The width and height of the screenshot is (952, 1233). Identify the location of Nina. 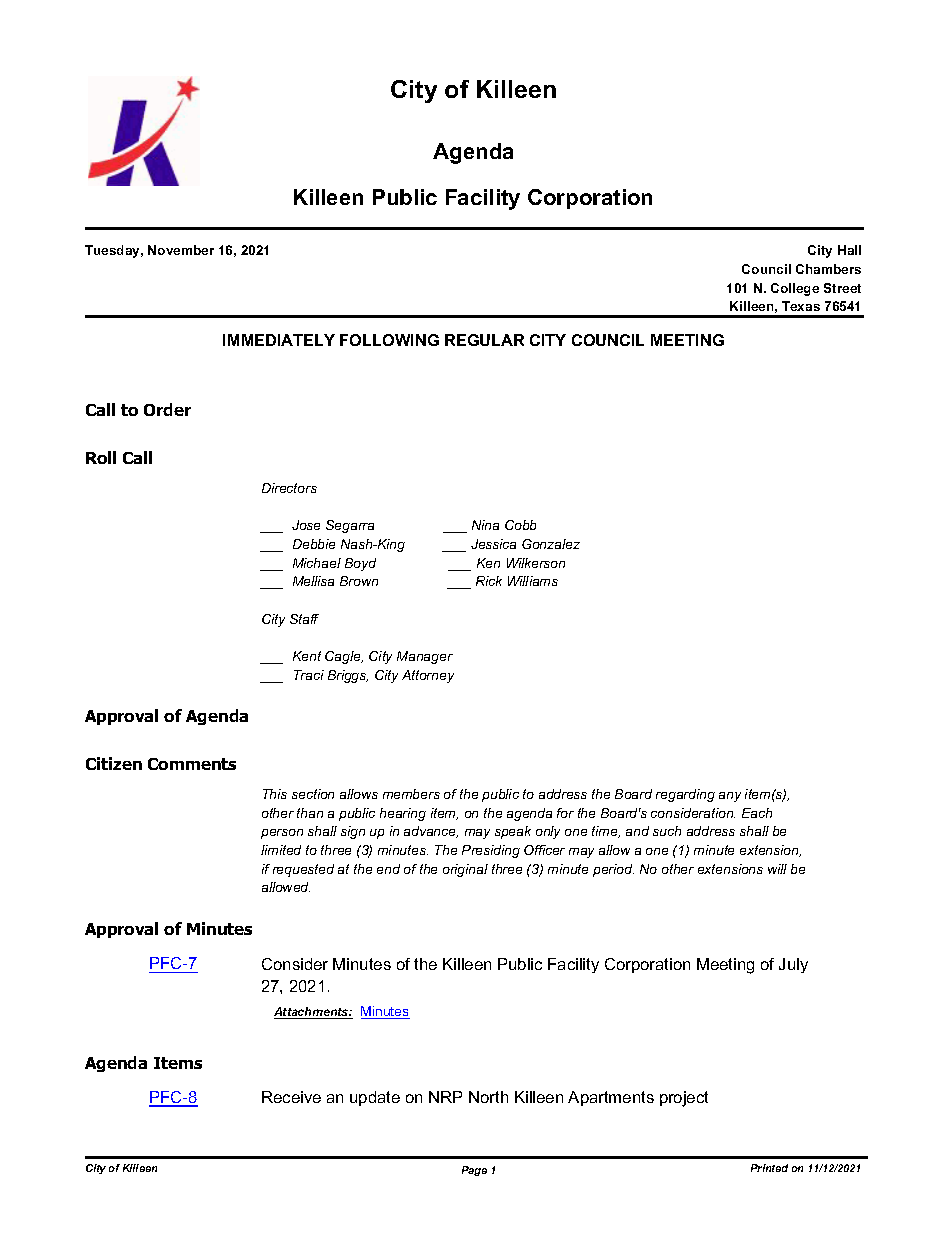
(485, 525).
